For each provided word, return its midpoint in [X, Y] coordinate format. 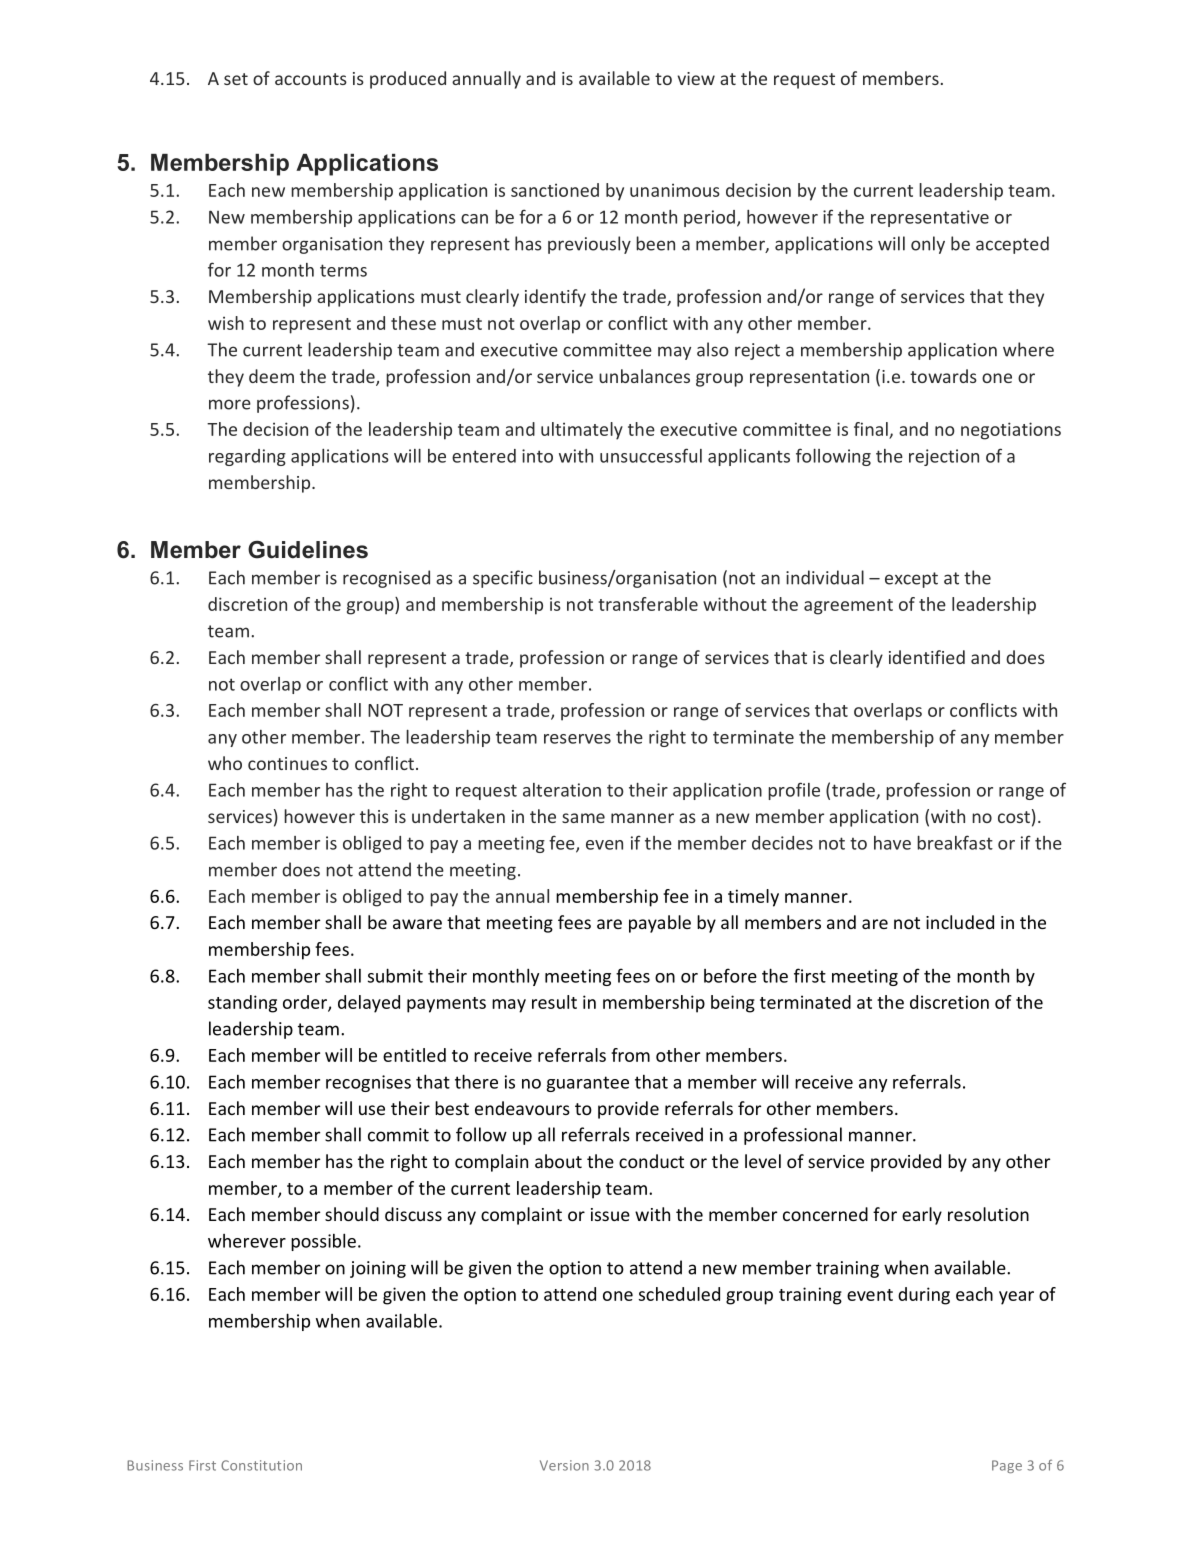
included [960, 922]
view [696, 78]
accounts [311, 79]
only [928, 245]
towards [943, 376]
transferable [648, 604]
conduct [651, 1161]
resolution [988, 1214]
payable [660, 924]
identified [927, 657]
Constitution [261, 1465]
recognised [386, 579]
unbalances [644, 376]
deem [271, 376]
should [352, 1214]
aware [417, 924]
